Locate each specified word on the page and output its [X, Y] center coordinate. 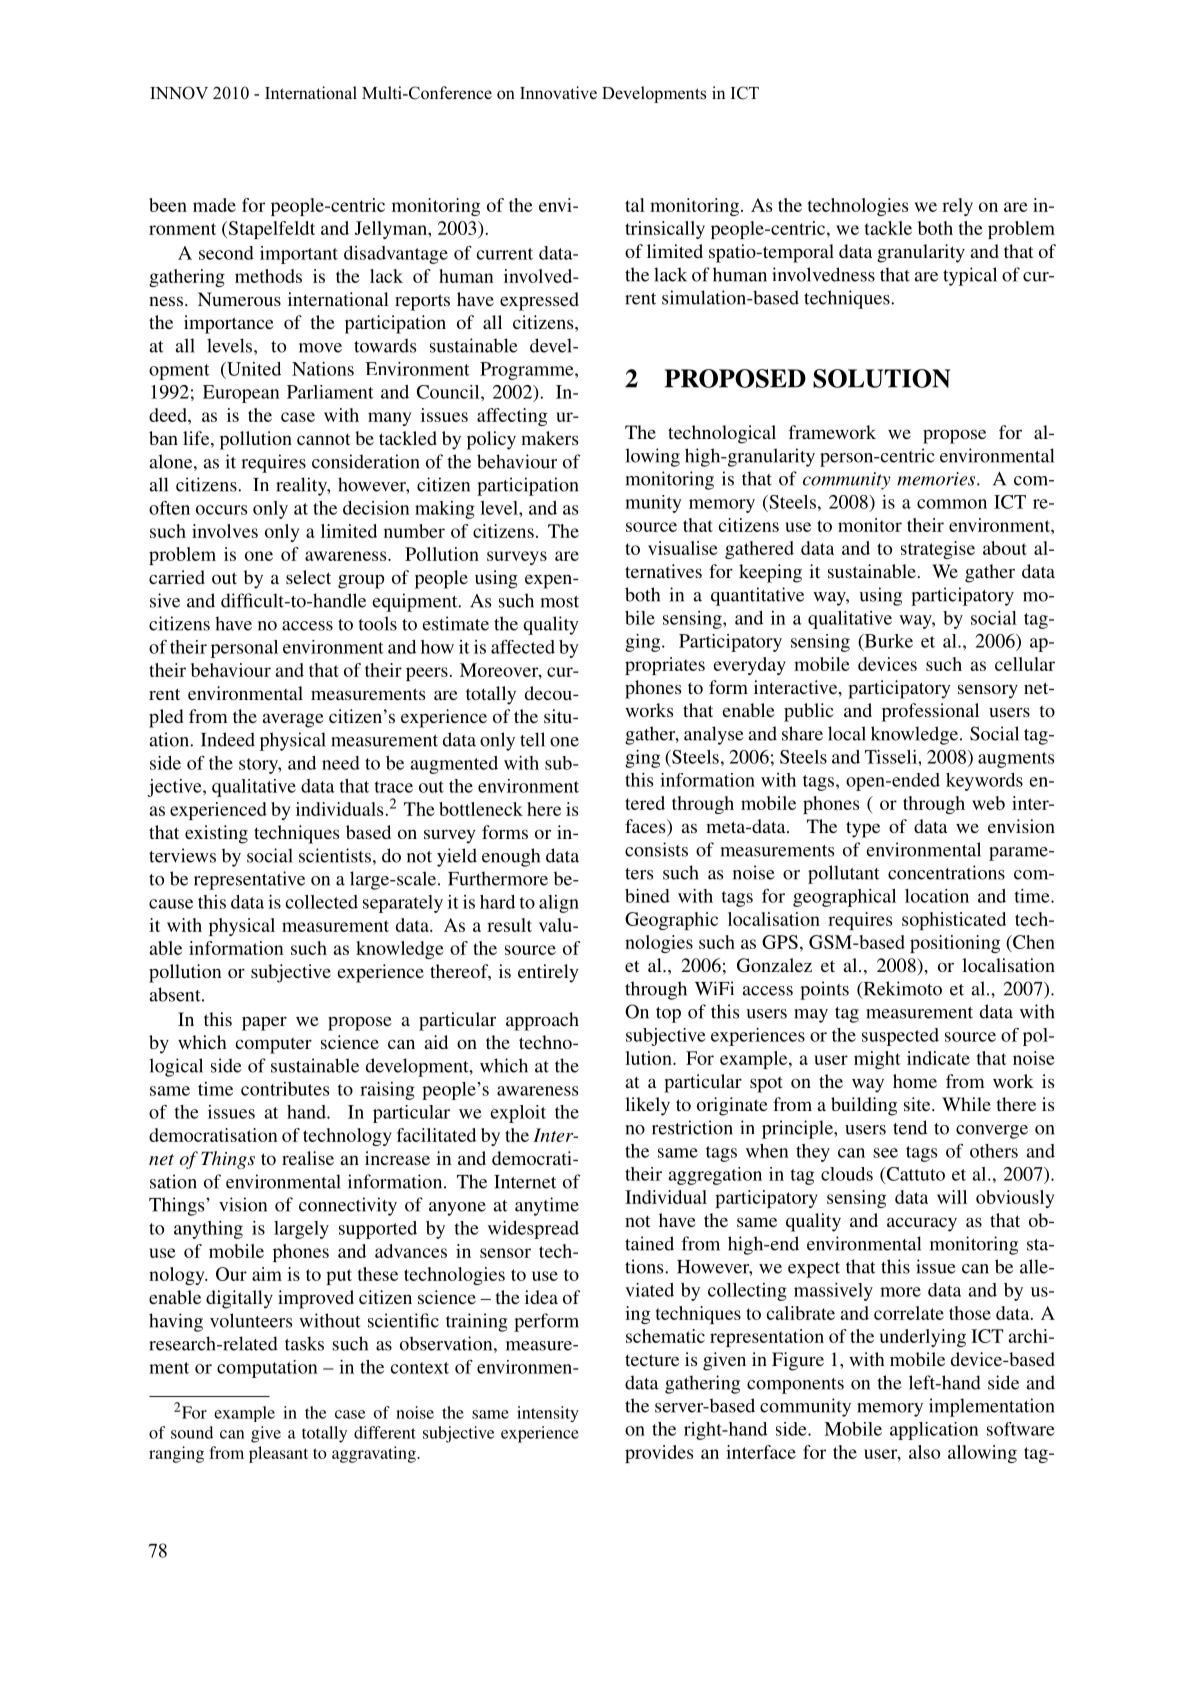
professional [930, 712]
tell [532, 739]
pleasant [278, 1454]
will [952, 1197]
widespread [533, 1230]
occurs [221, 510]
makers [549, 438]
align [559, 904]
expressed [539, 301]
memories [937, 479]
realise [308, 1158]
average [293, 720]
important [299, 255]
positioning [955, 944]
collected [321, 902]
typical [970, 276]
